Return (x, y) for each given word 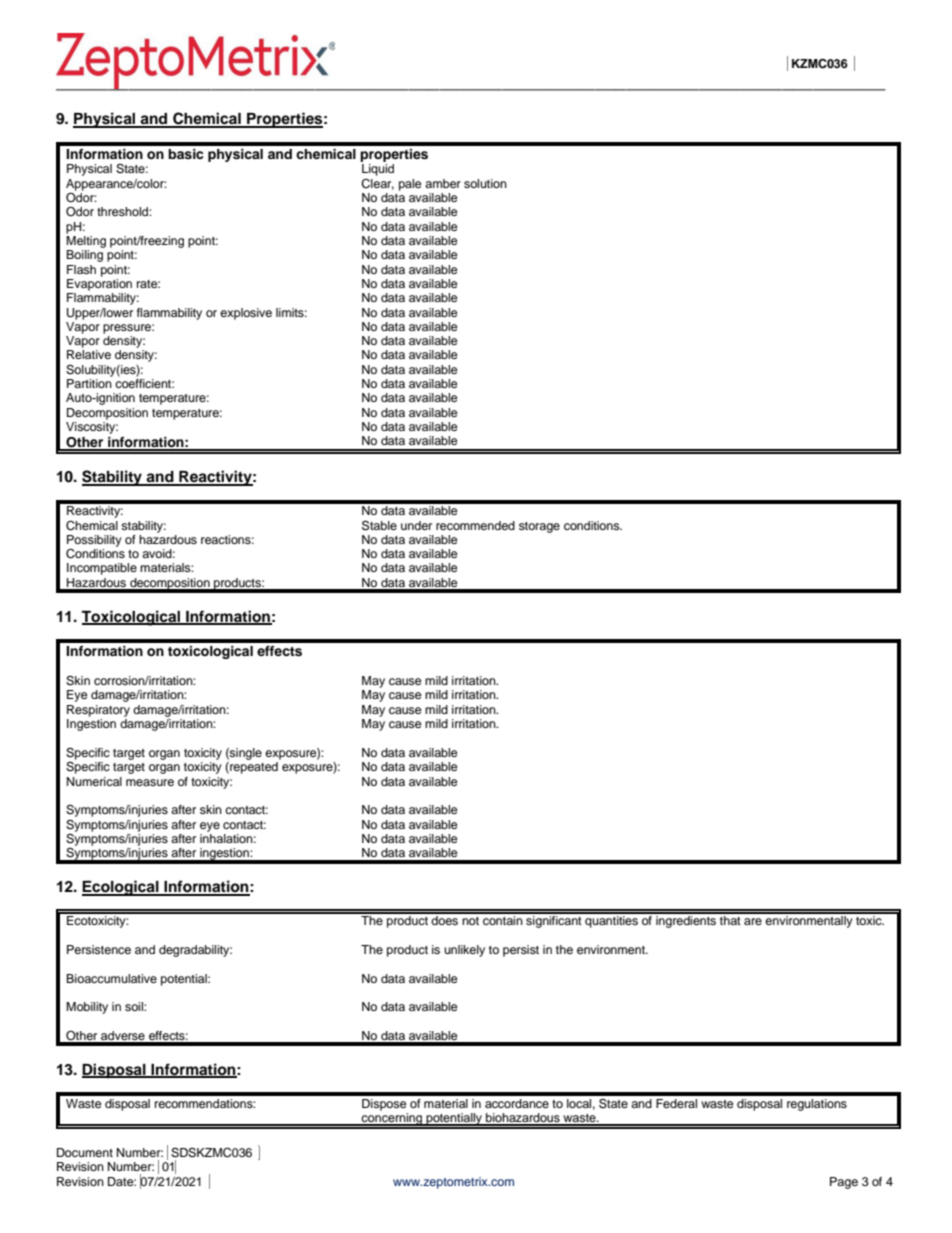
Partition (89, 383)
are (753, 921)
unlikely (464, 951)
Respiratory (98, 711)
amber (443, 183)
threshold (123, 211)
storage (539, 527)
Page (844, 1183)
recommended (475, 525)
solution (485, 183)
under (416, 525)
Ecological (121, 888)
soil (135, 1006)
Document (85, 1152)
